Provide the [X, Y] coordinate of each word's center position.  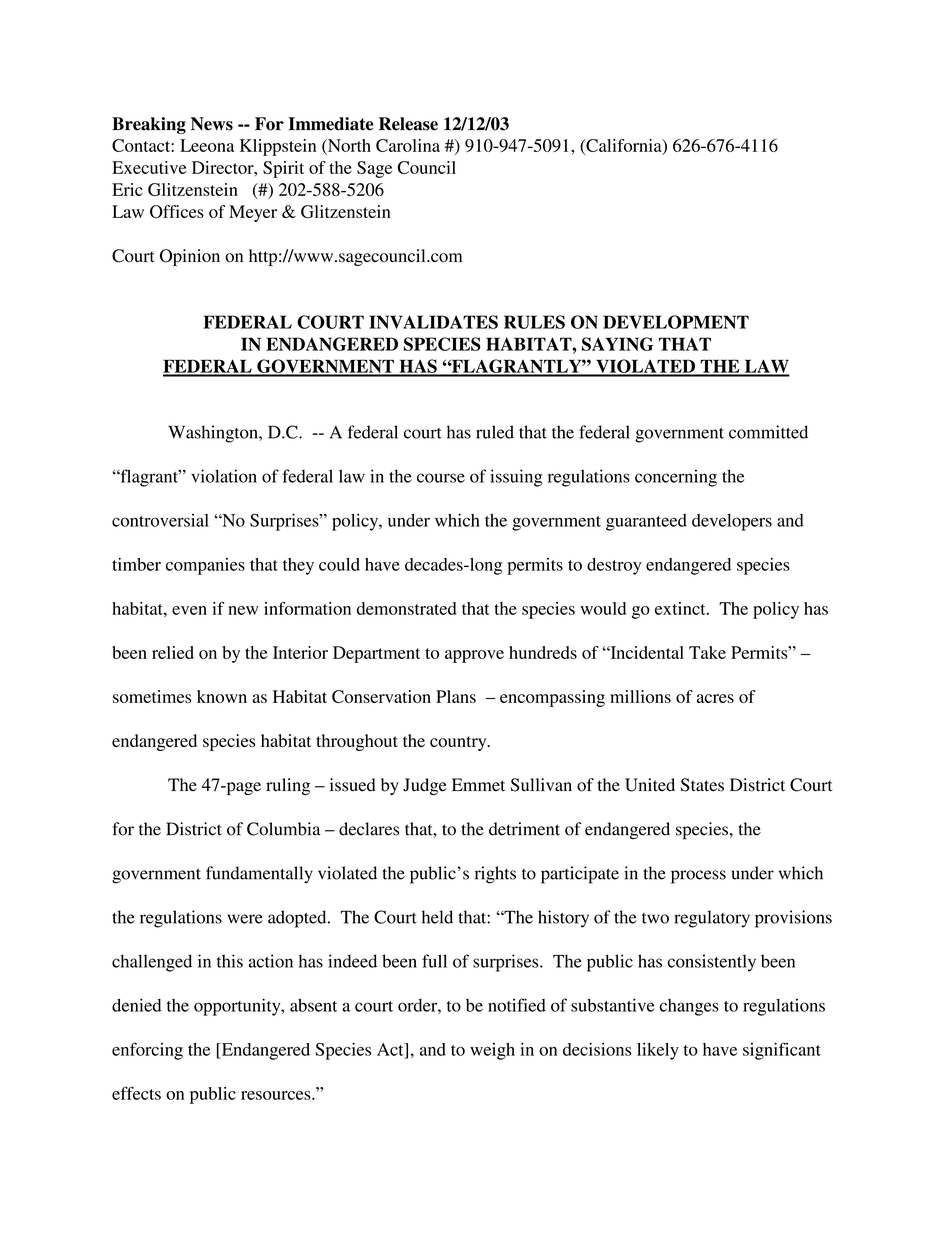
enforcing [147, 1051]
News [212, 124]
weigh [492, 1051]
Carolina [408, 145]
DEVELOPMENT [676, 322]
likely [658, 1051]
